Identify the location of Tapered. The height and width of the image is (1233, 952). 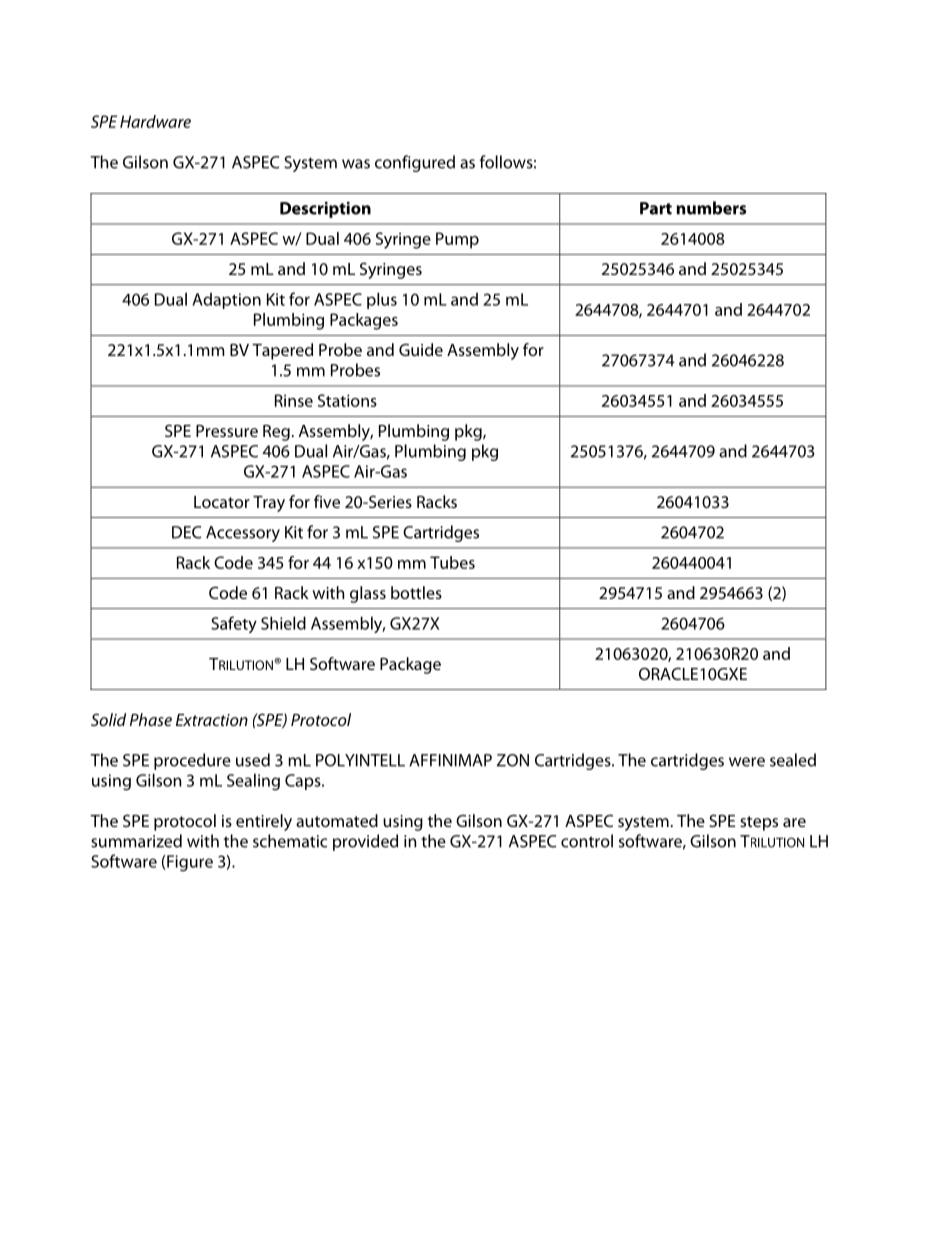
(282, 351).
